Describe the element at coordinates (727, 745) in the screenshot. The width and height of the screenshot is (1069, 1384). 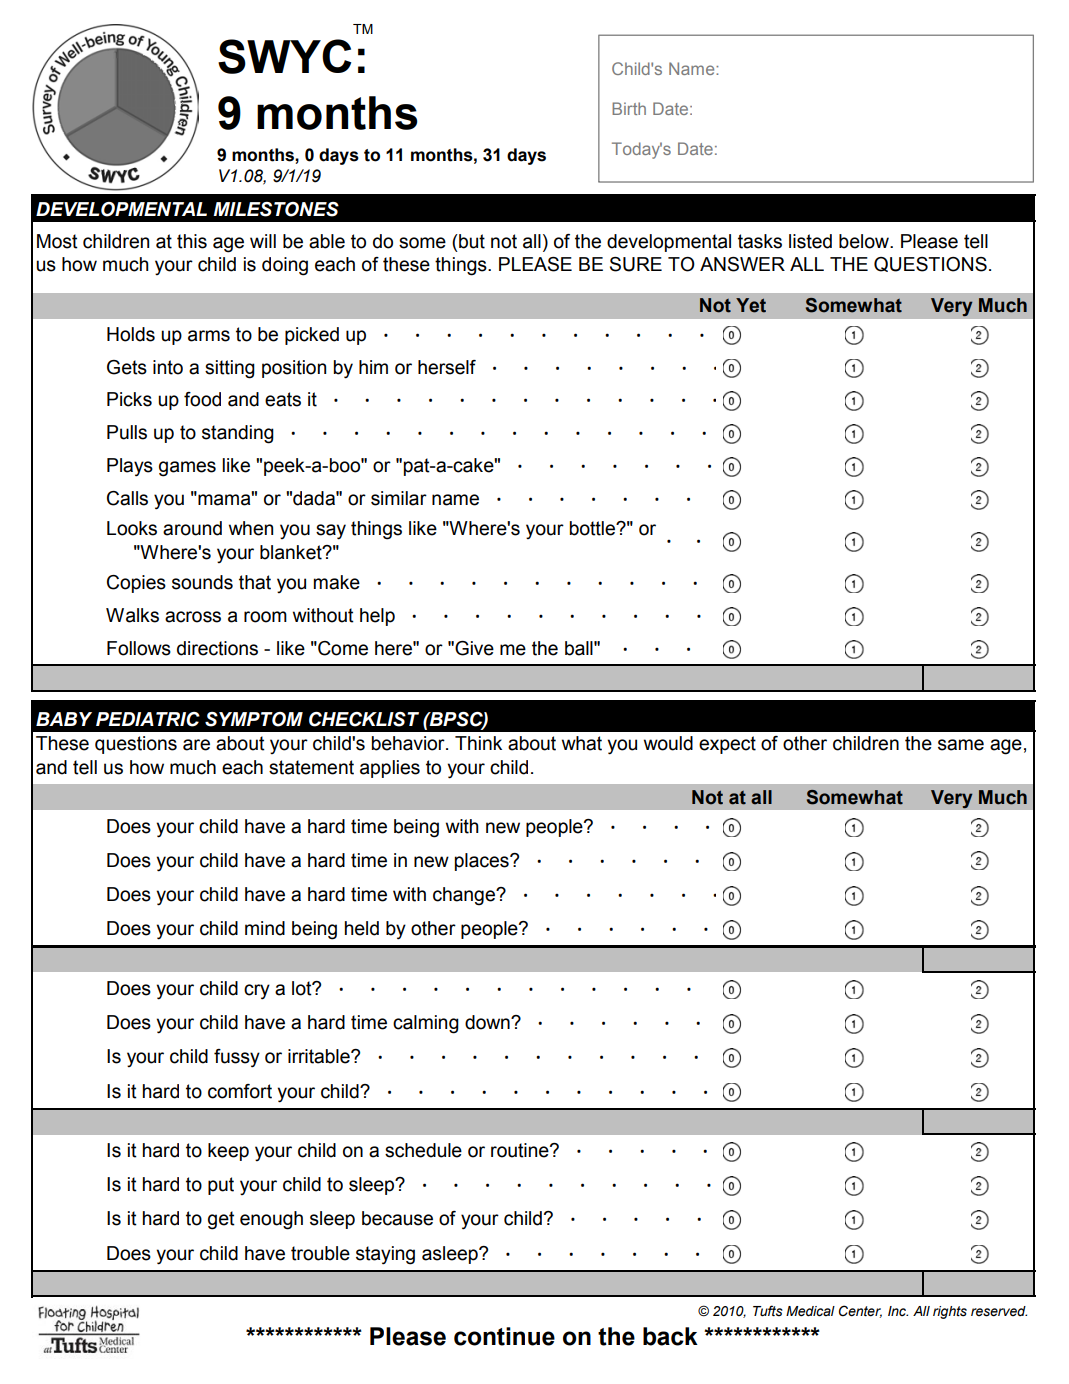
I see `expect` at that location.
